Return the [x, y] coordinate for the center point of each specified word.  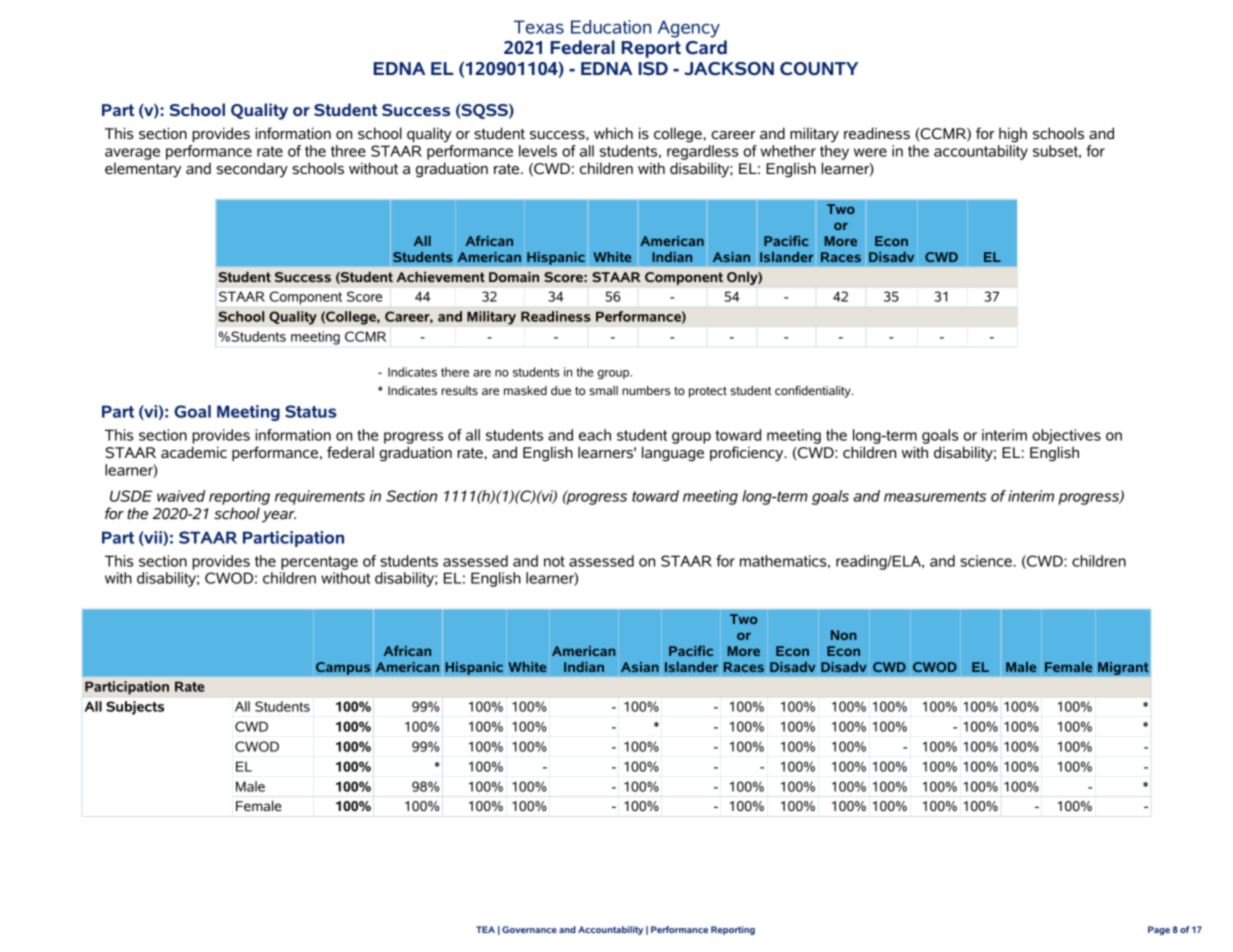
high [1013, 135]
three [348, 151]
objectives [1066, 438]
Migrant [1123, 668]
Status [311, 411]
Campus [343, 668]
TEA [485, 929]
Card [706, 47]
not [554, 561]
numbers [646, 390]
